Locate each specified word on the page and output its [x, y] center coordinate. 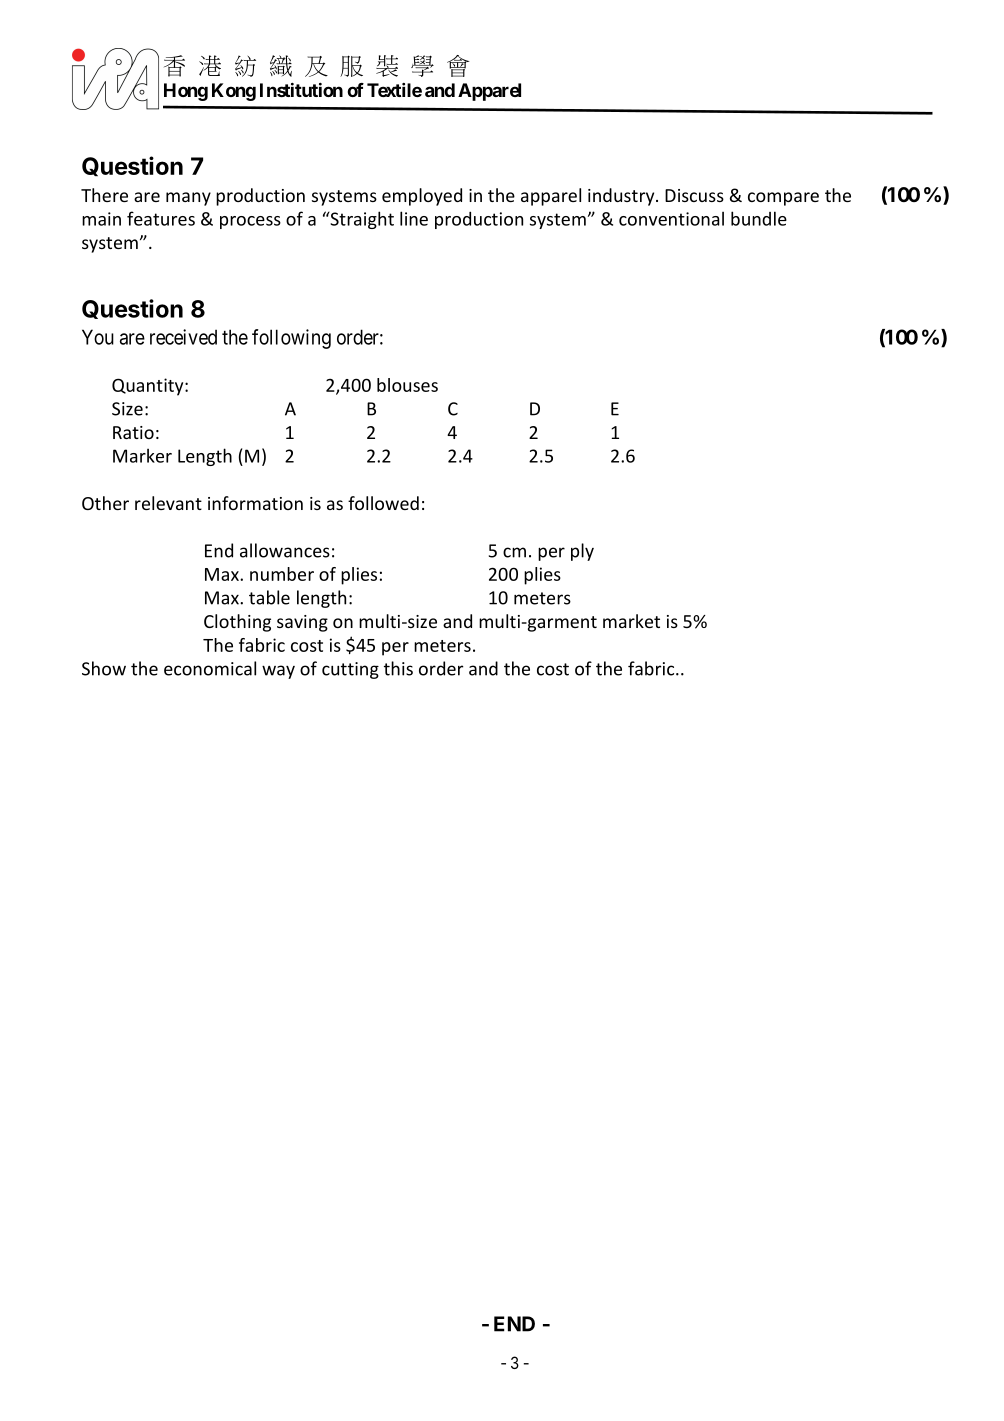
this [398, 668]
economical [210, 668]
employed [422, 197]
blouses [407, 385]
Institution [301, 90]
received [183, 337]
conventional [671, 218]
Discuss [694, 195]
